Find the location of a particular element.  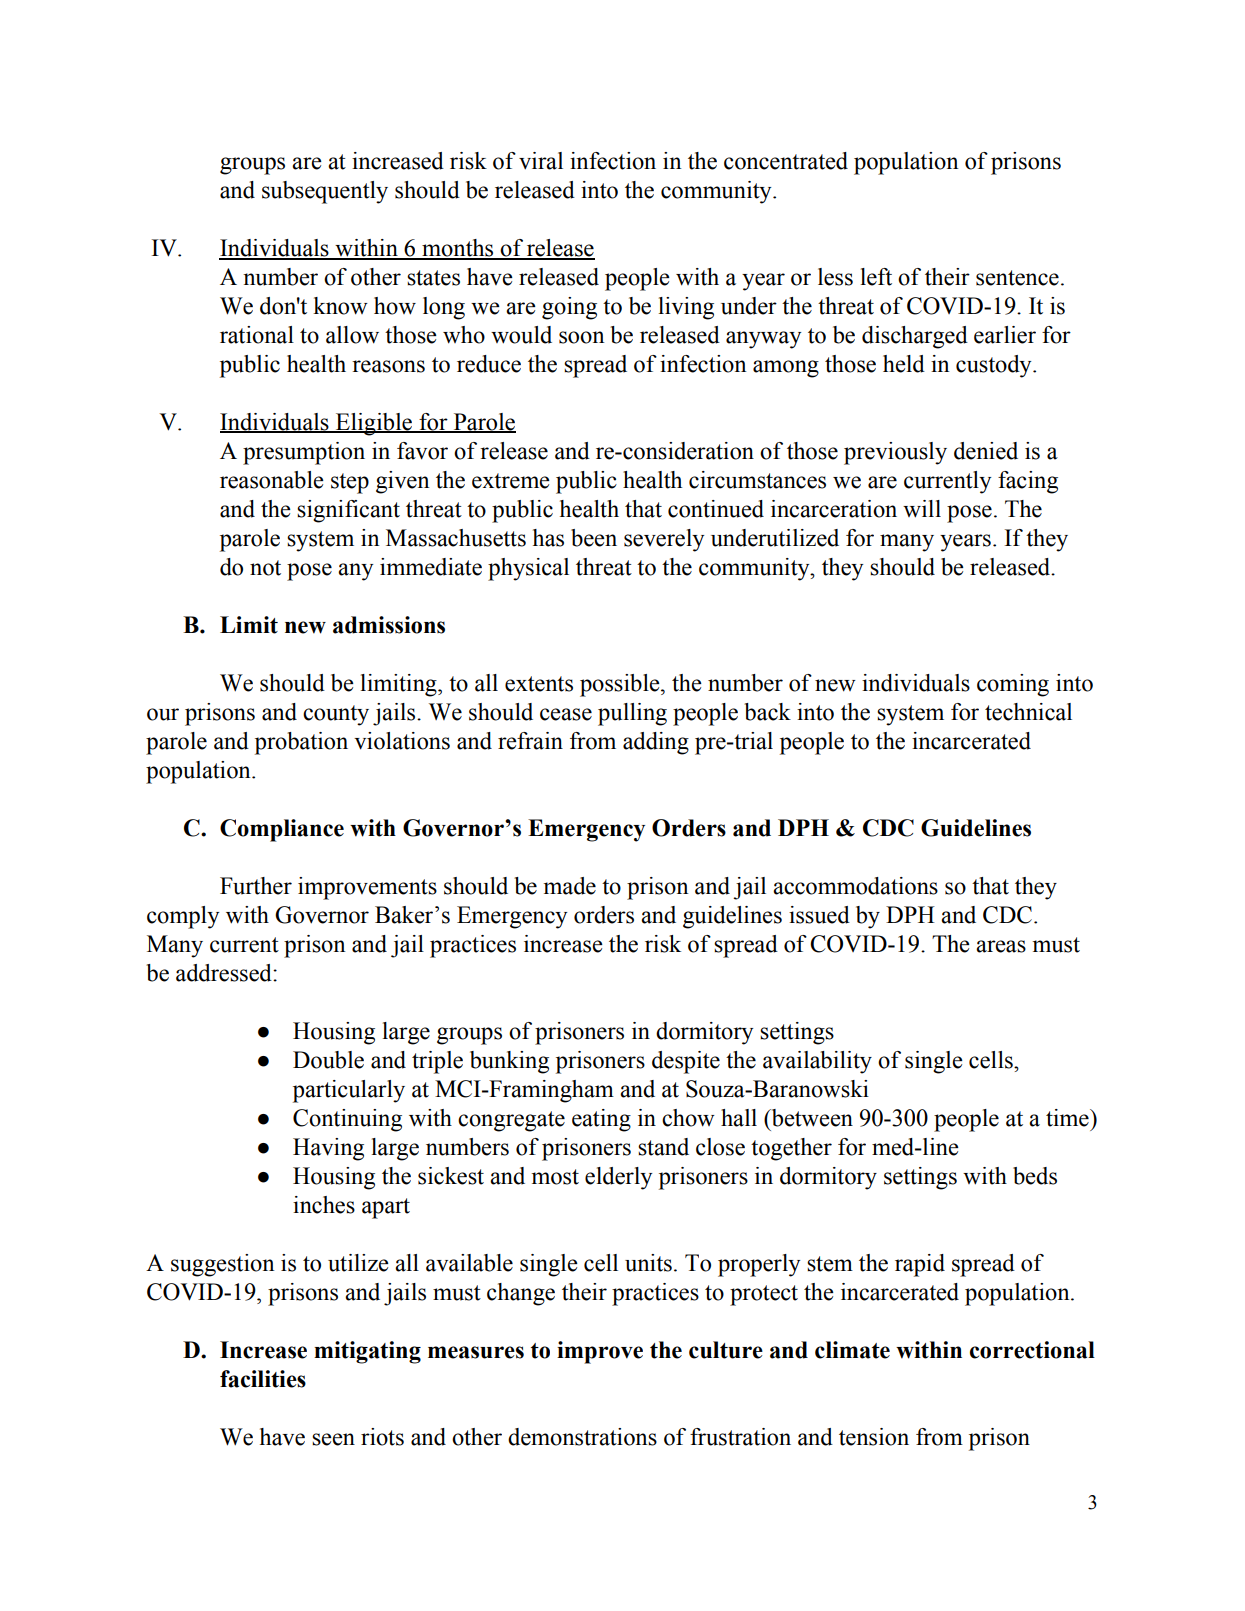

viral is located at coordinates (541, 161).
